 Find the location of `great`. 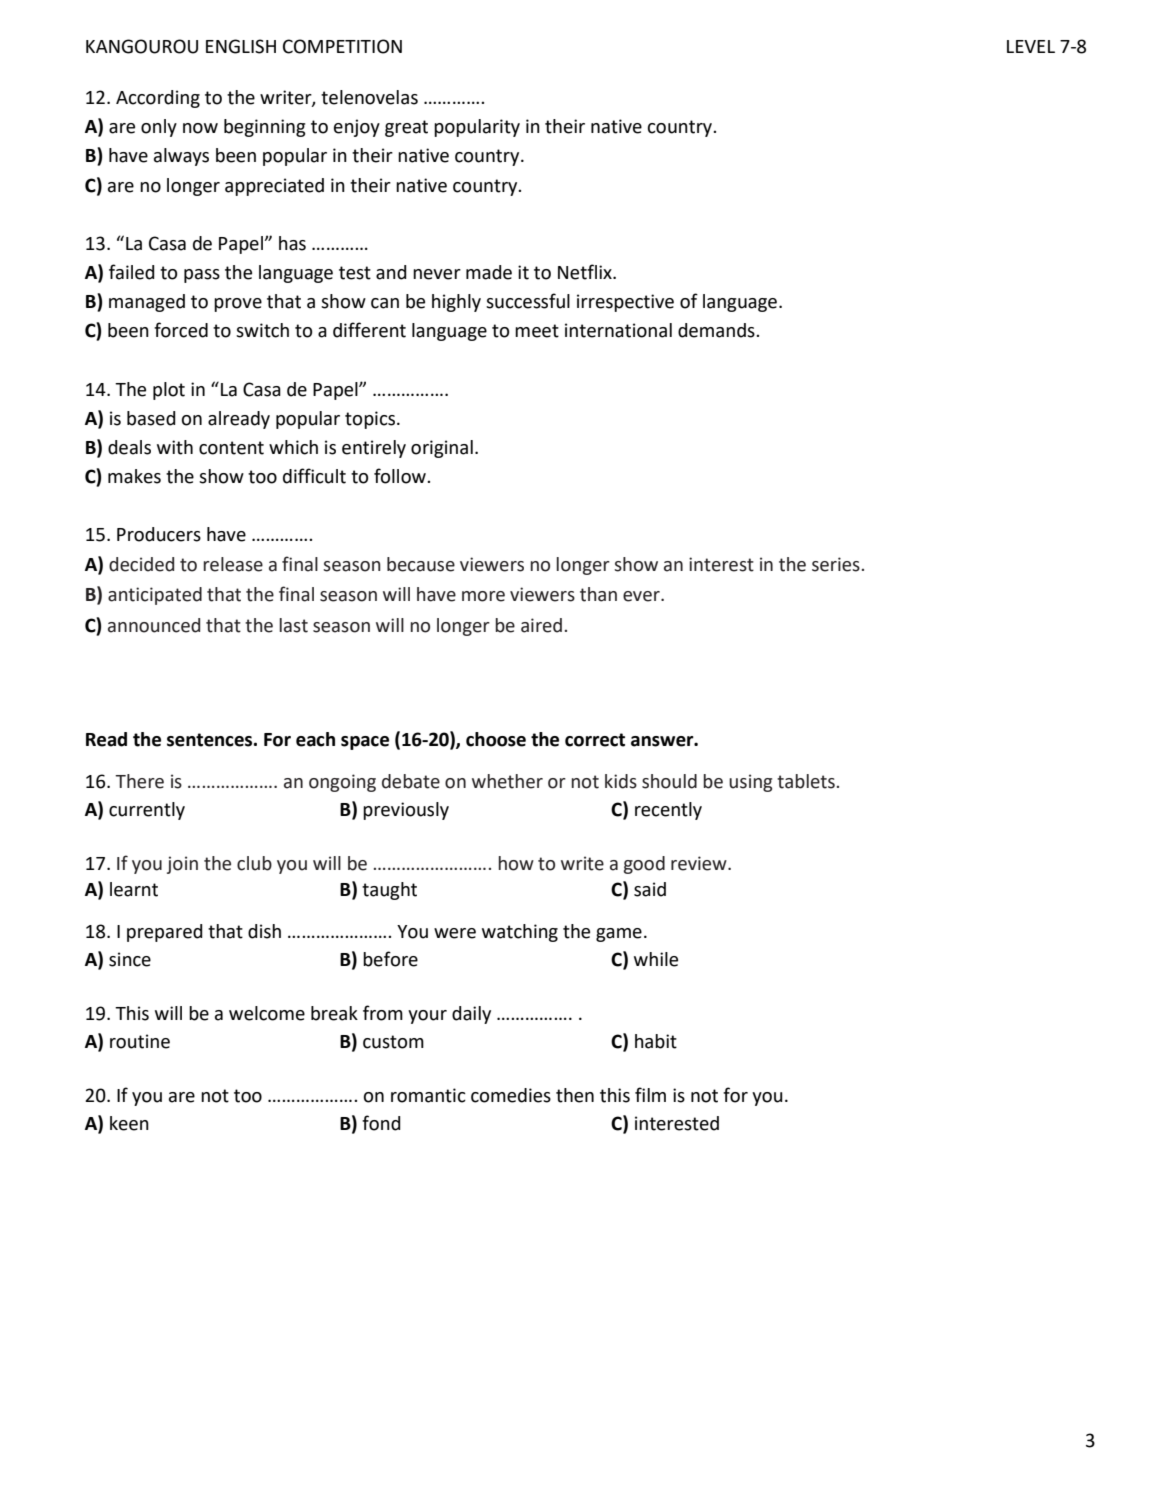

great is located at coordinates (406, 128).
